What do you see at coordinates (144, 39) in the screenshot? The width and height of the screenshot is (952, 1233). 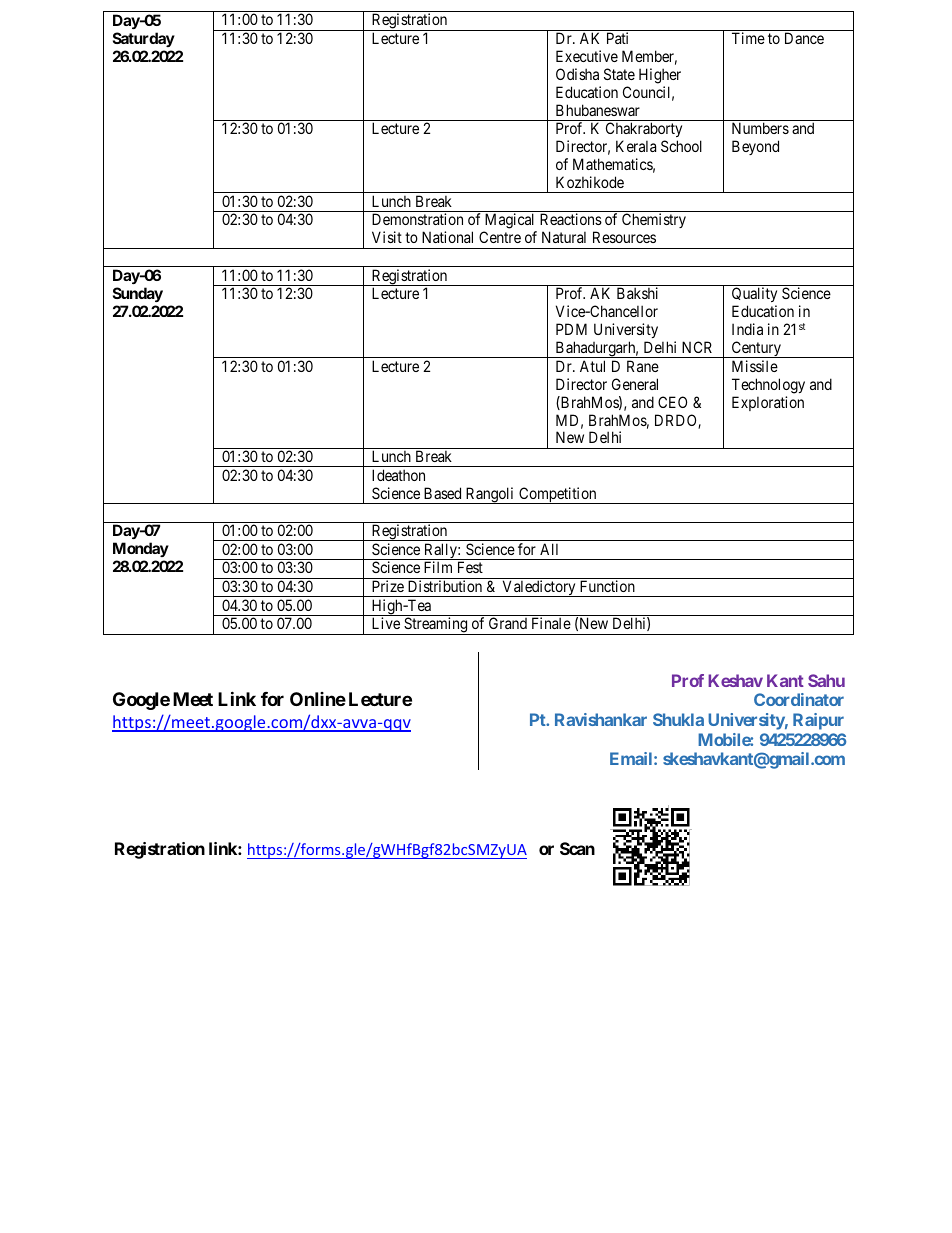 I see `Saturday` at bounding box center [144, 39].
